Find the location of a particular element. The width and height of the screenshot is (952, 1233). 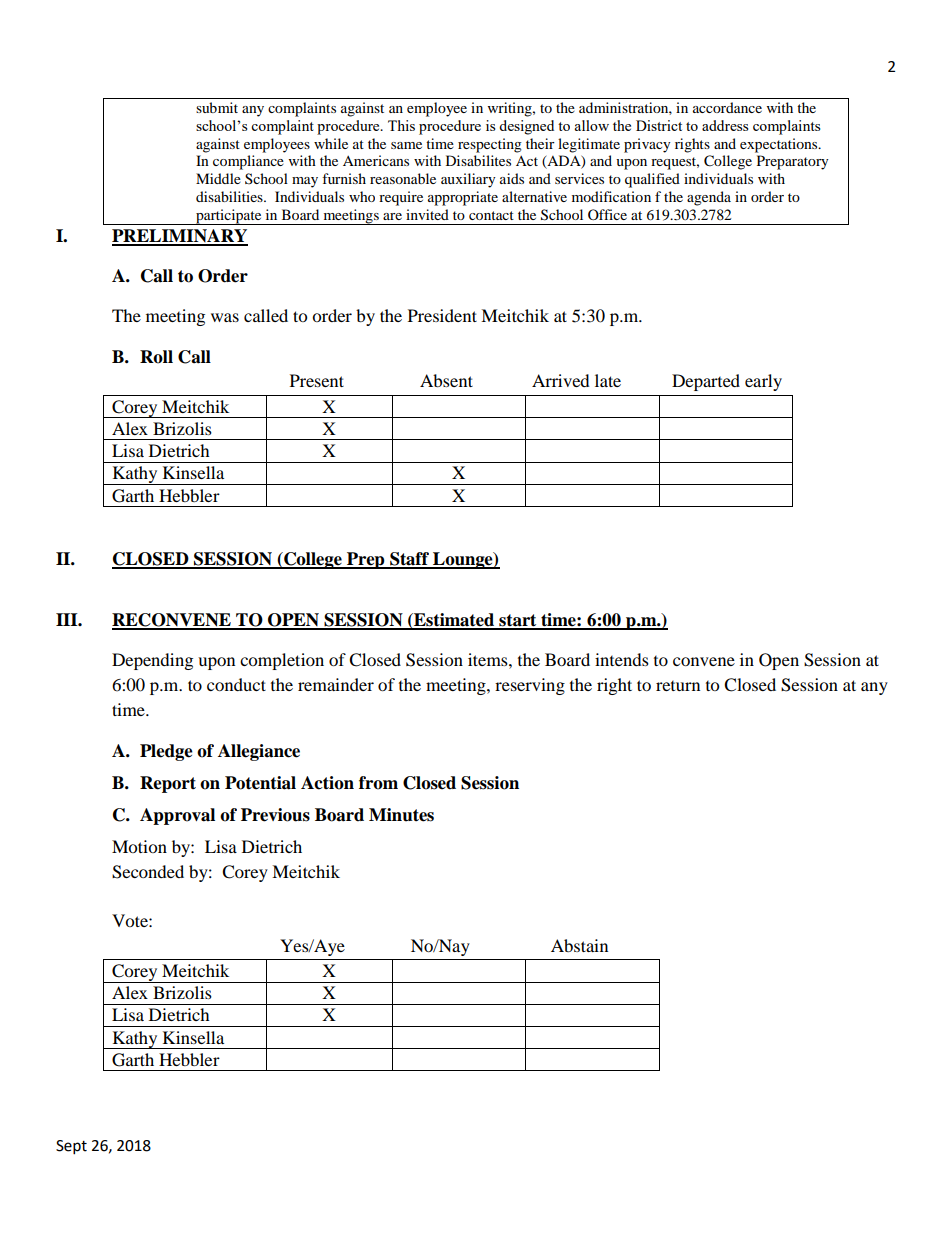

return is located at coordinates (678, 686).
